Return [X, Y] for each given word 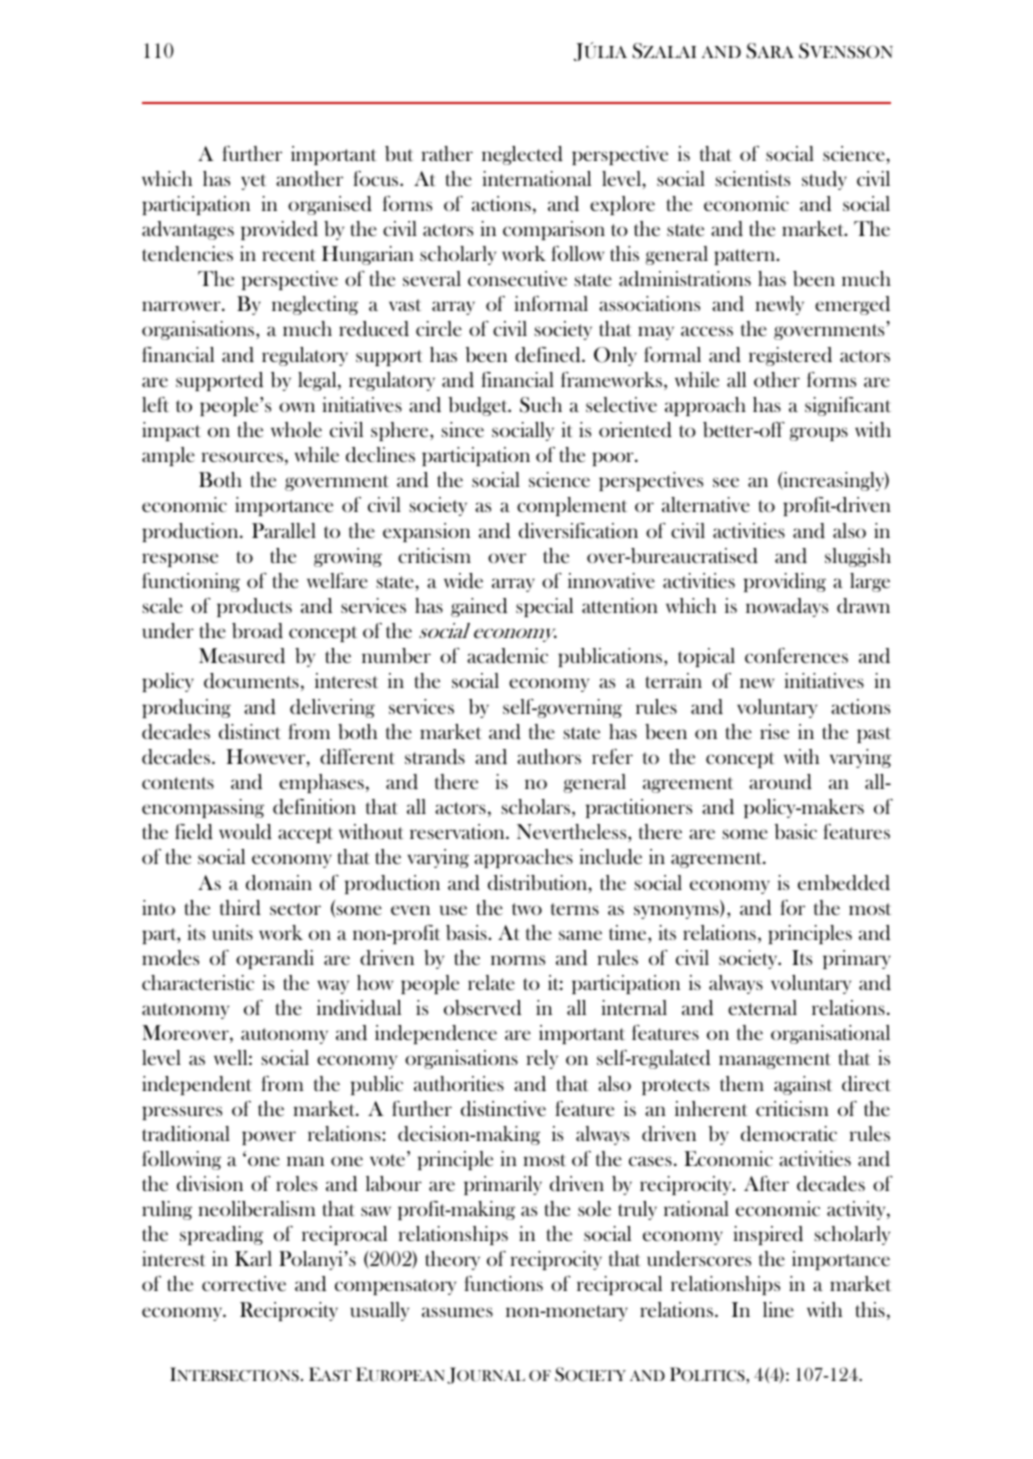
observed [482, 1008]
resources [242, 457]
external [762, 1007]
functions [503, 1283]
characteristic [198, 982]
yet [253, 182]
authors [549, 756]
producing [186, 708]
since [462, 429]
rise [774, 731]
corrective [244, 1283]
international [536, 178]
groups [819, 434]
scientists [752, 178]
